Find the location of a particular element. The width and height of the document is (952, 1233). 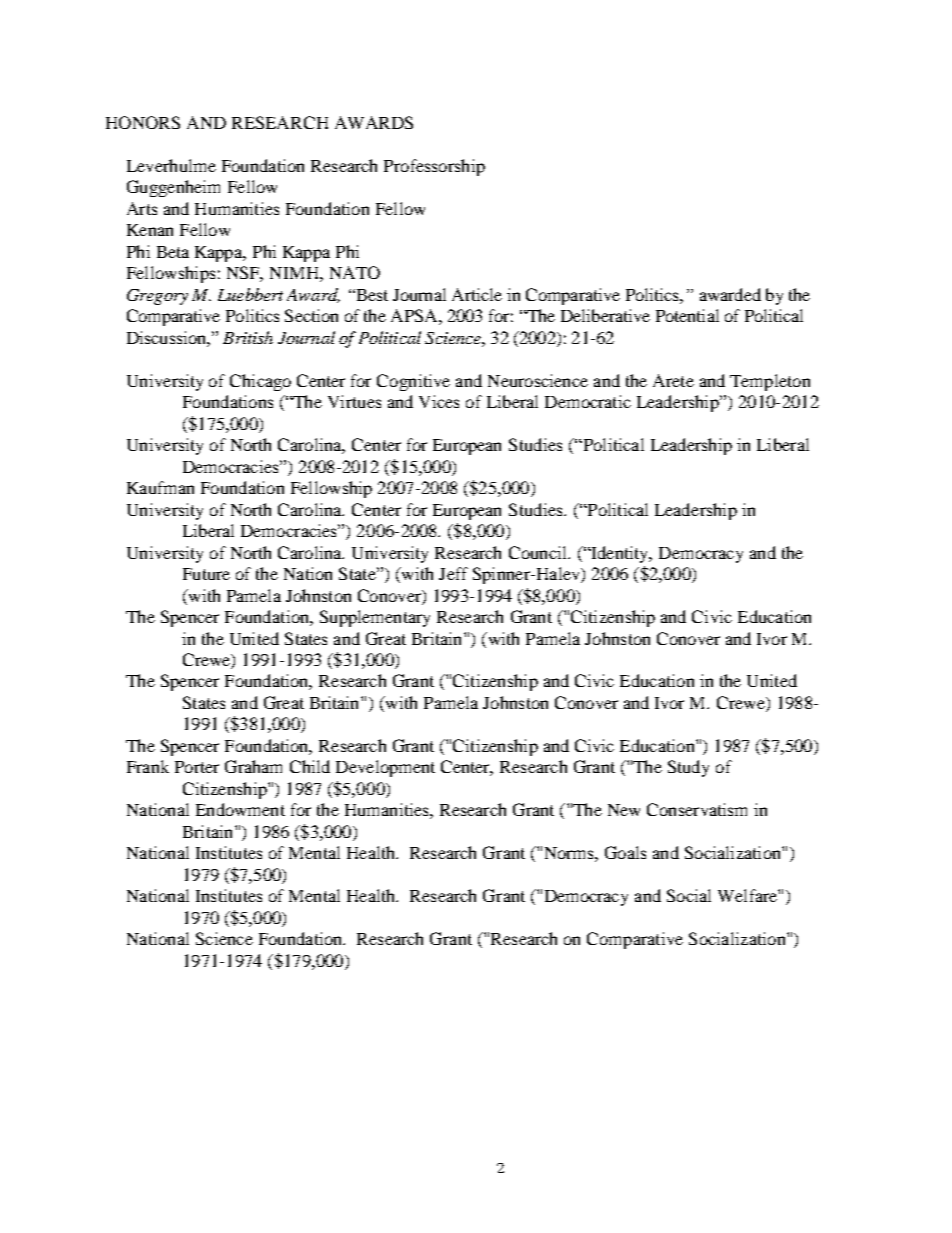

NATO is located at coordinates (355, 272).
